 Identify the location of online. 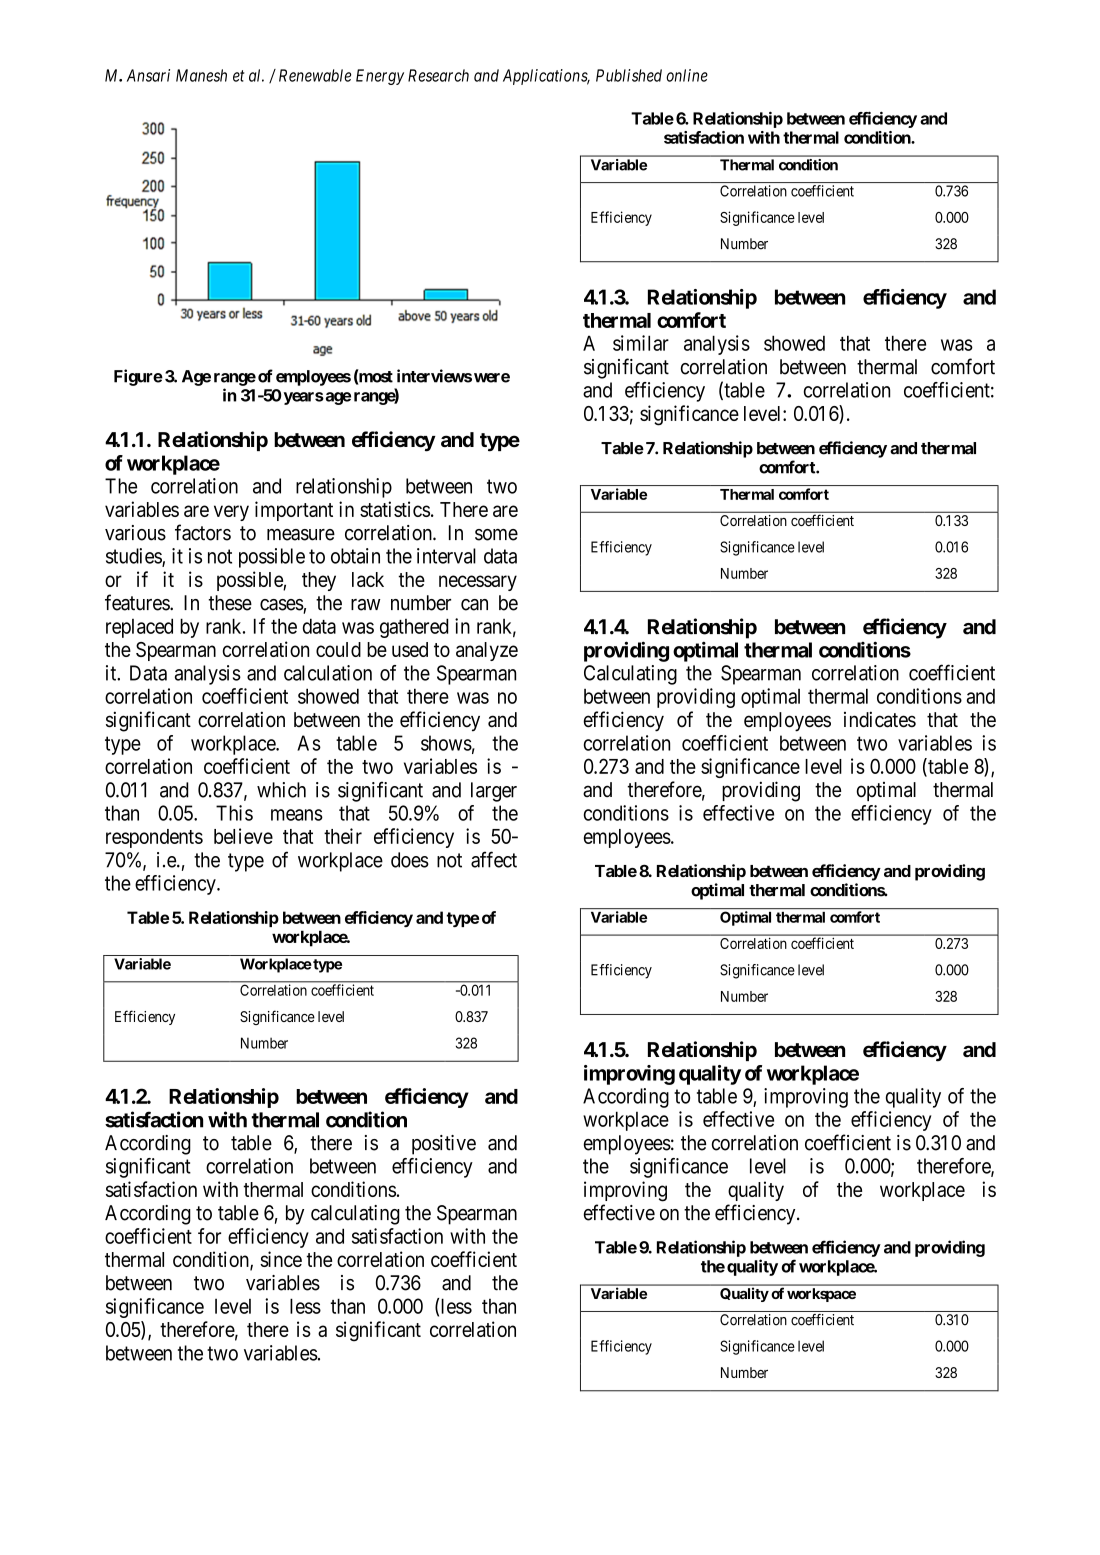
(687, 75).
